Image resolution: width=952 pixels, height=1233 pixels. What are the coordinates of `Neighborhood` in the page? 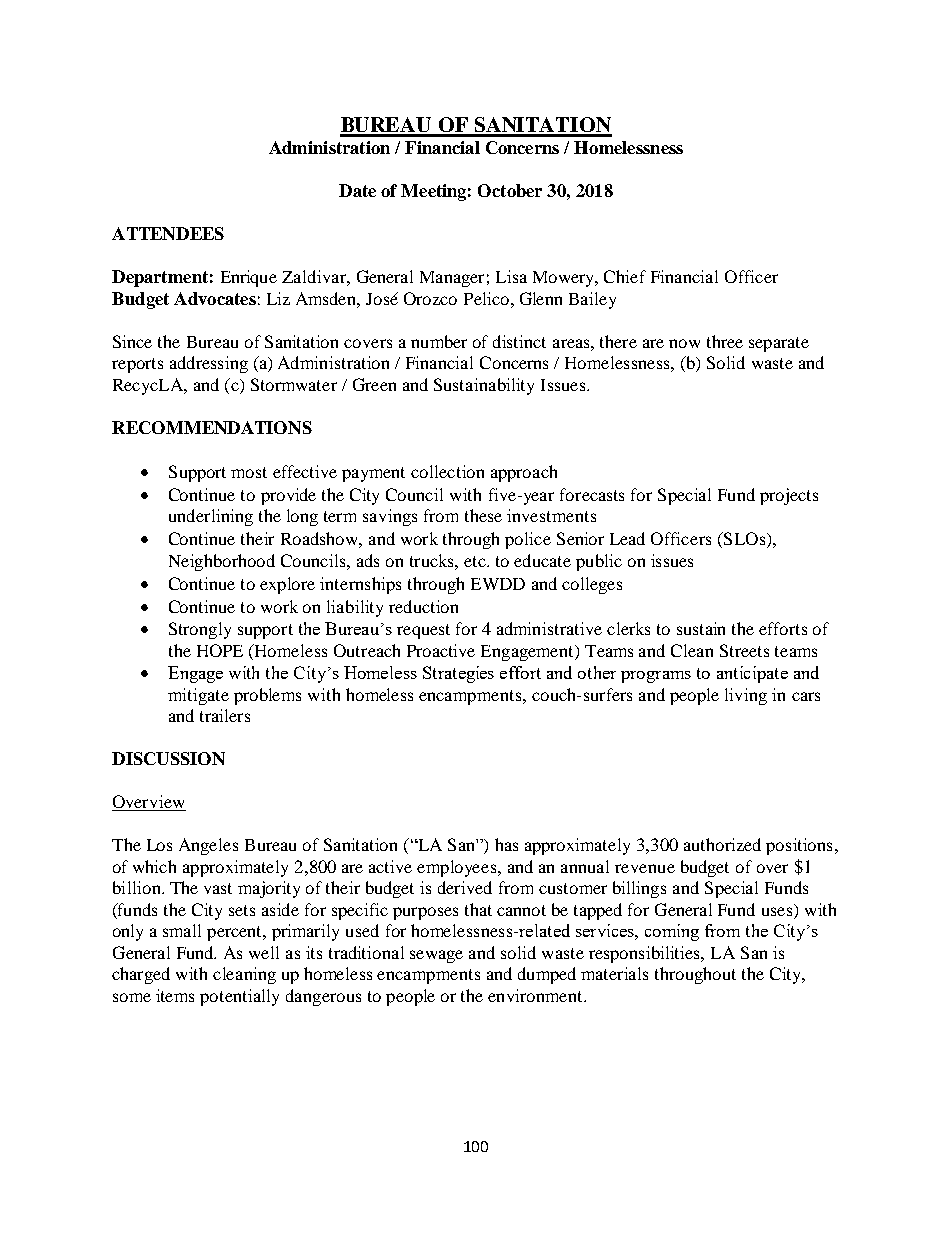 It's located at (222, 562).
